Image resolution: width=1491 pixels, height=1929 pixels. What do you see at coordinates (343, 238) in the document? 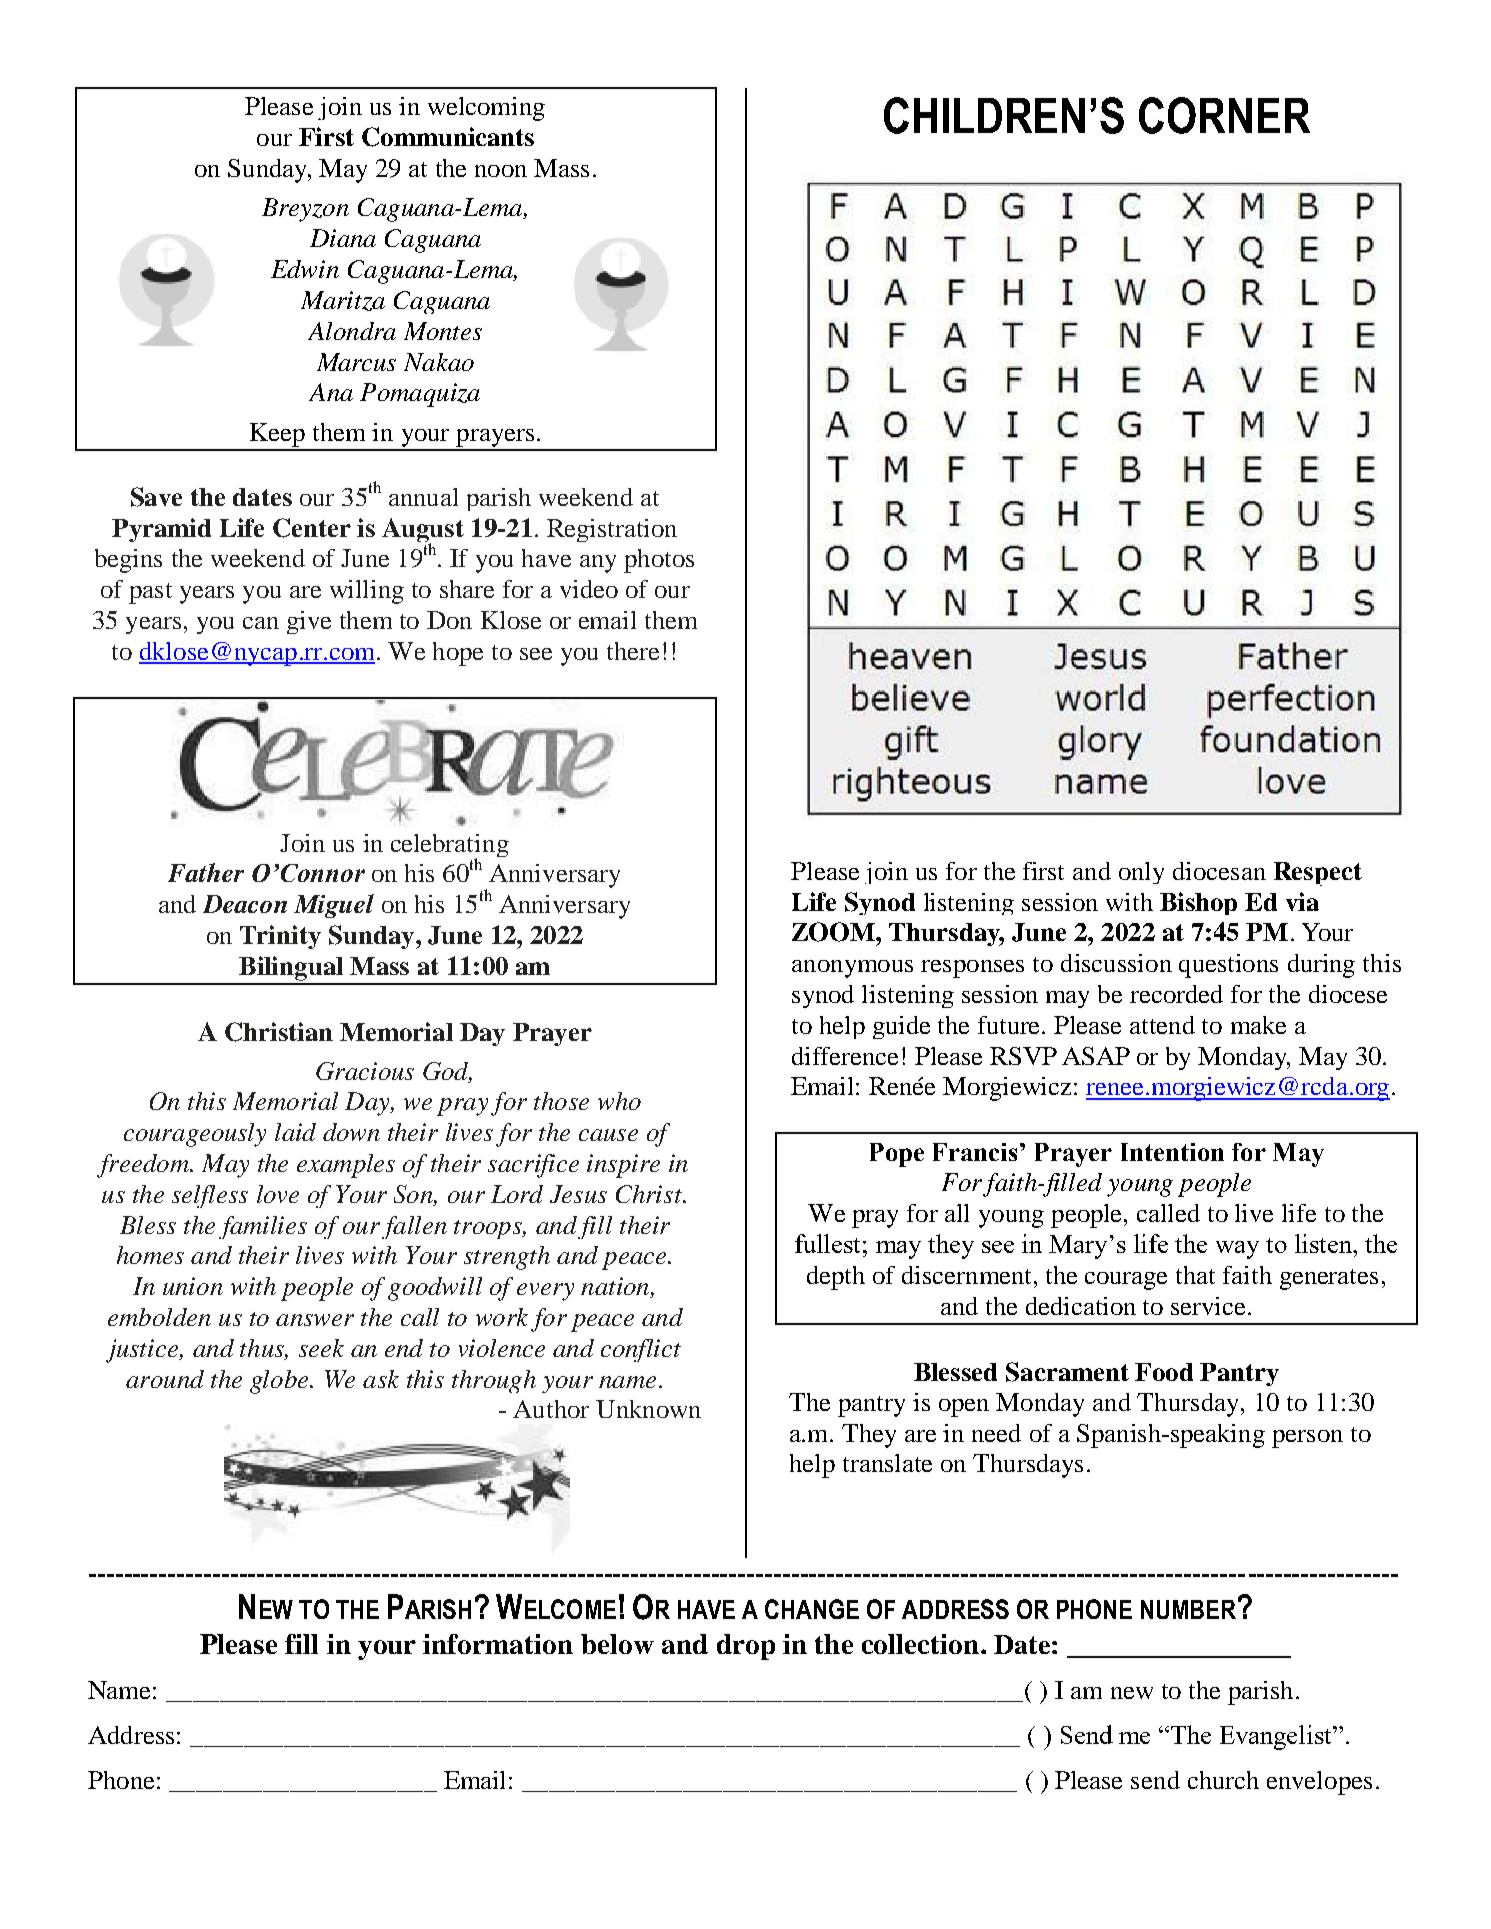
I see `Diana` at bounding box center [343, 238].
